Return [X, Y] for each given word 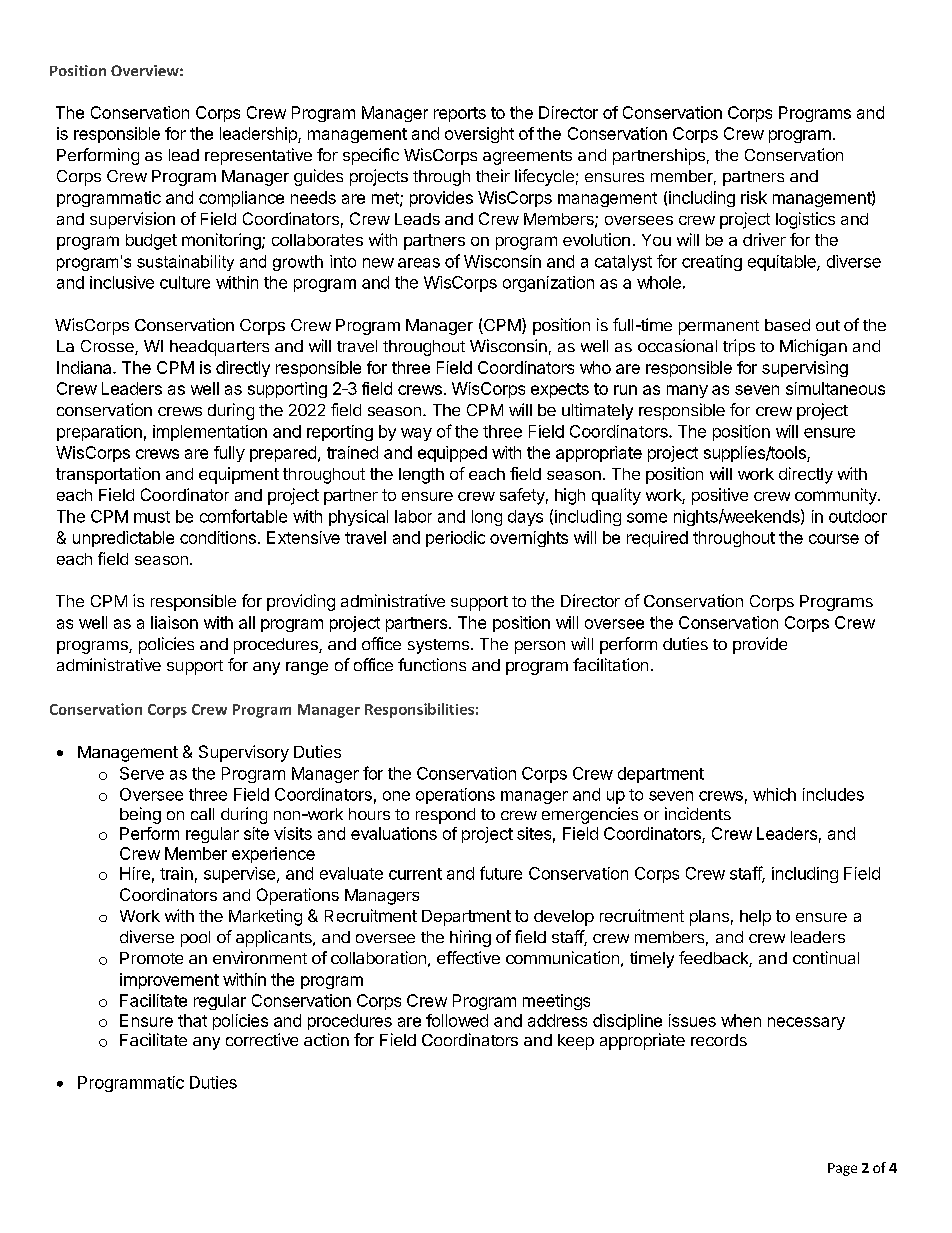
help [755, 918]
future [501, 873]
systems [438, 646]
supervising [805, 369]
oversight [479, 135]
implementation [210, 433]
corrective [262, 1039]
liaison [174, 622]
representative [258, 156]
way [416, 434]
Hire [135, 873]
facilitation [610, 664]
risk [754, 197]
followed [457, 1020]
